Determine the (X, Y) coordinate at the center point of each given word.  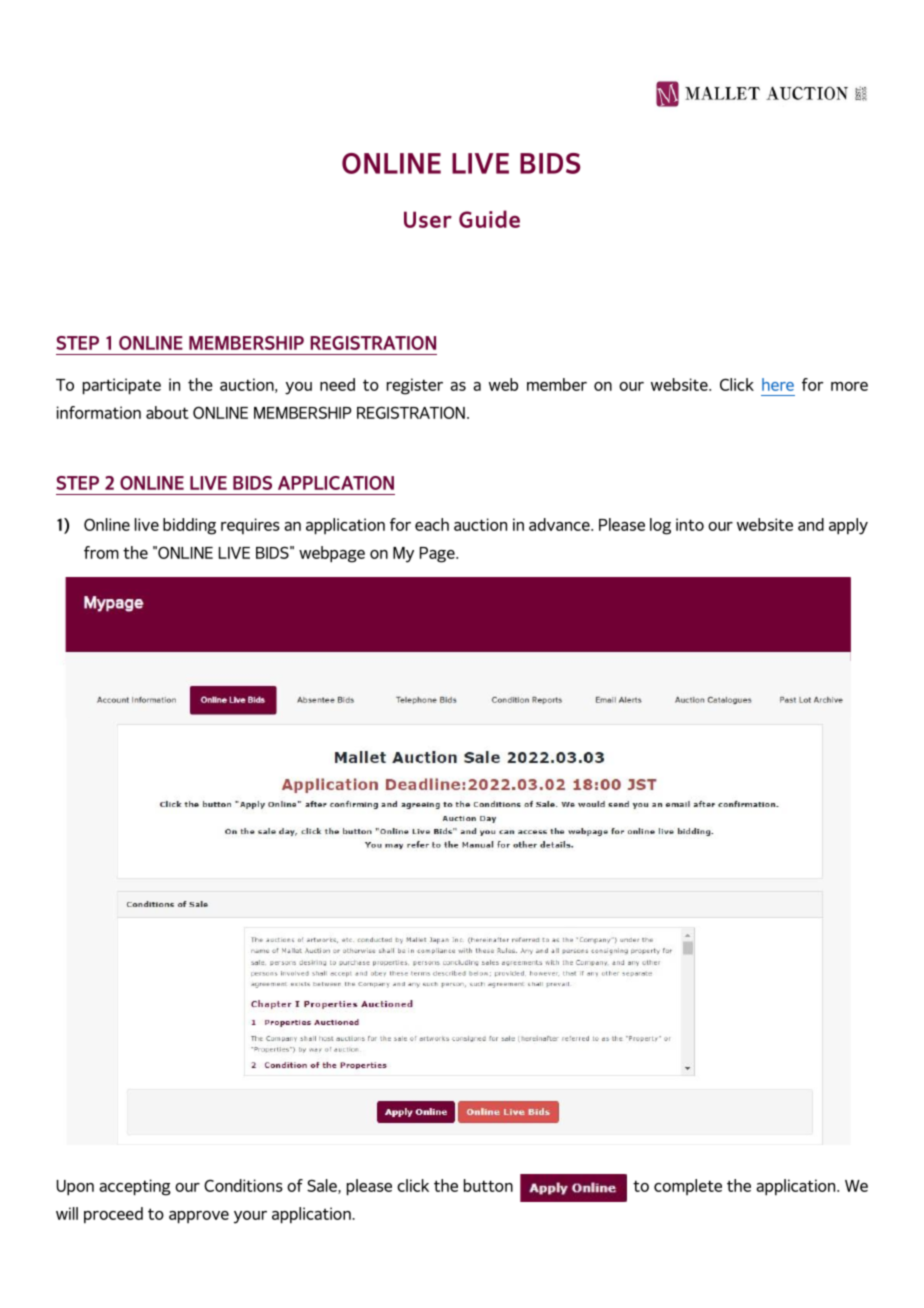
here (778, 384)
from (101, 552)
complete (688, 1187)
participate (122, 386)
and (811, 524)
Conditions (243, 1185)
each (432, 524)
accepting (135, 1187)
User (428, 219)
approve (199, 1217)
